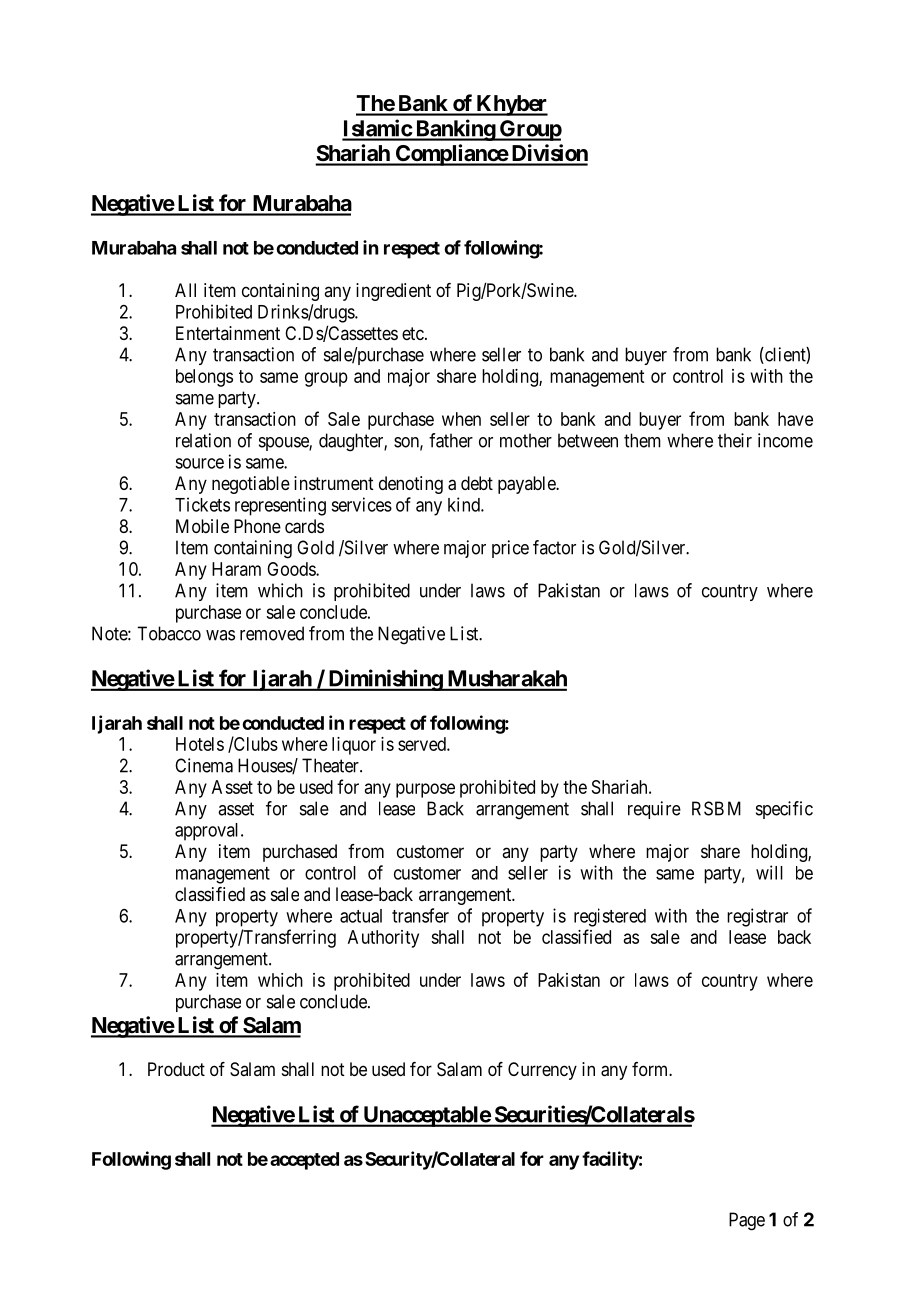 This screenshot has width=924, height=1308. I want to click on Khyber, so click(511, 105).
